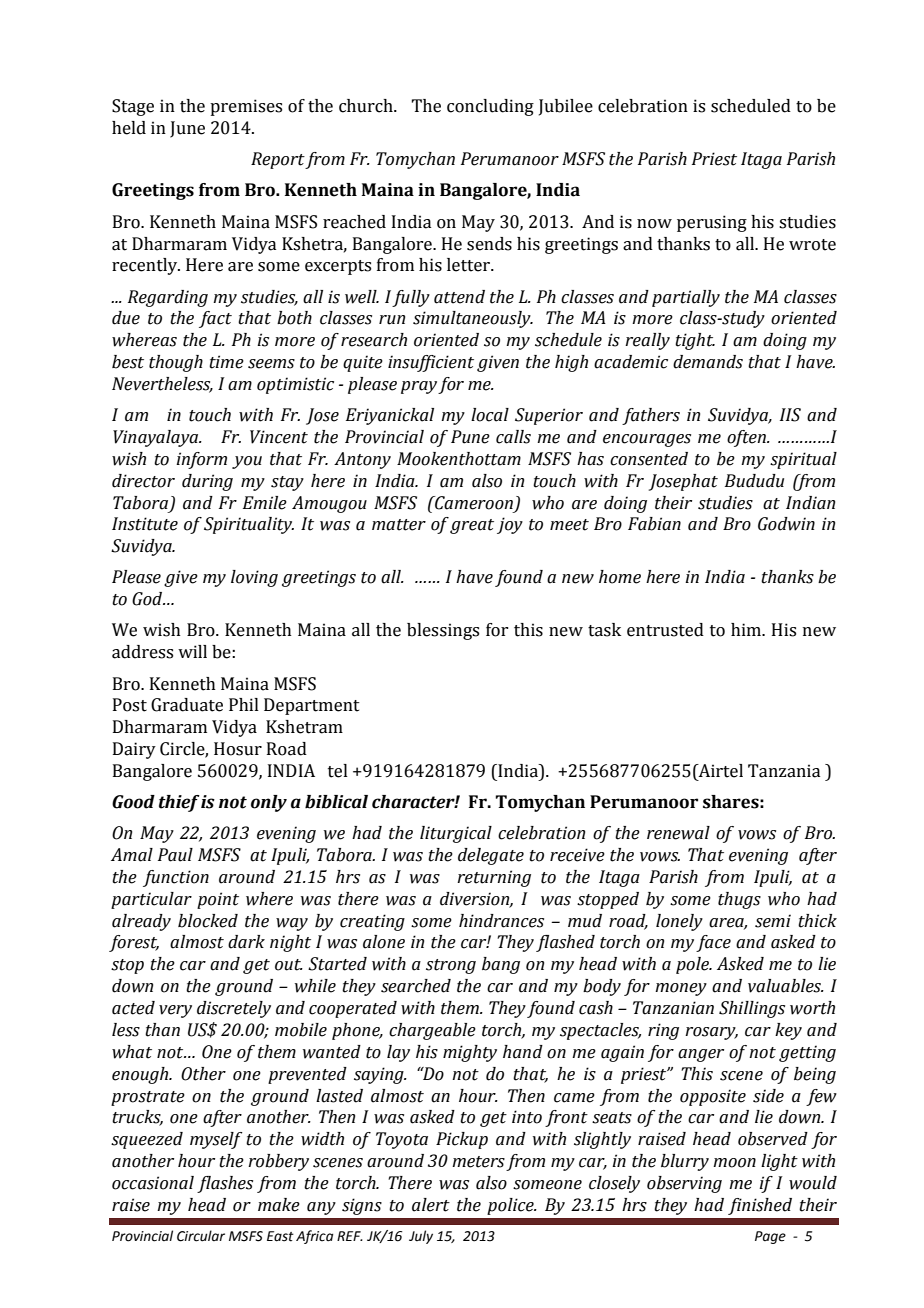 The width and height of the screenshot is (924, 1308). Describe the element at coordinates (472, 526) in the screenshot. I see `great` at that location.
